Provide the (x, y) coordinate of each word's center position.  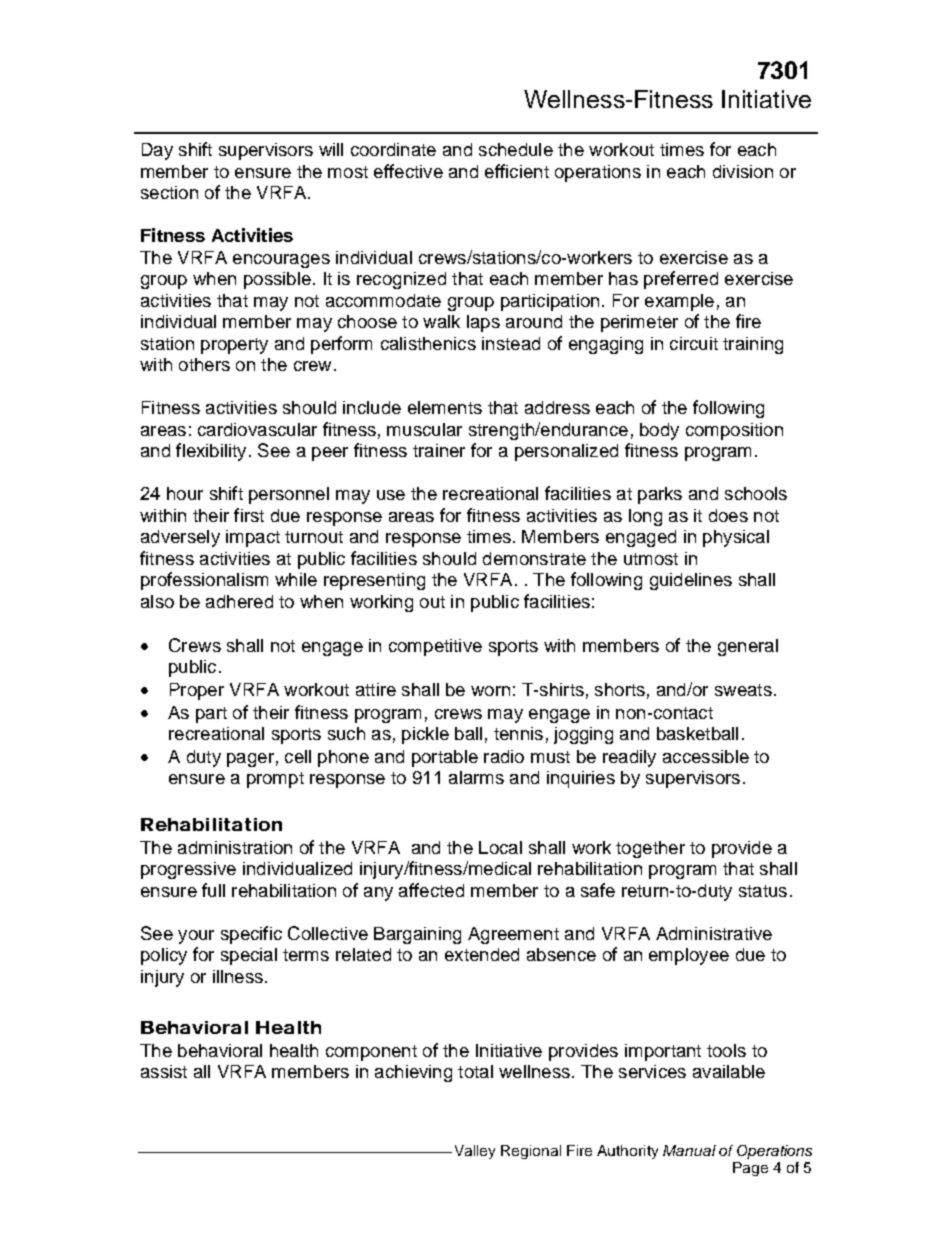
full (213, 890)
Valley (475, 1152)
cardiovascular (257, 429)
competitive (435, 647)
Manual (689, 1150)
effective (408, 171)
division (743, 171)
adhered (239, 601)
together (650, 849)
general (748, 647)
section (169, 192)
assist (164, 1071)
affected (431, 890)
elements (445, 407)
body (659, 431)
